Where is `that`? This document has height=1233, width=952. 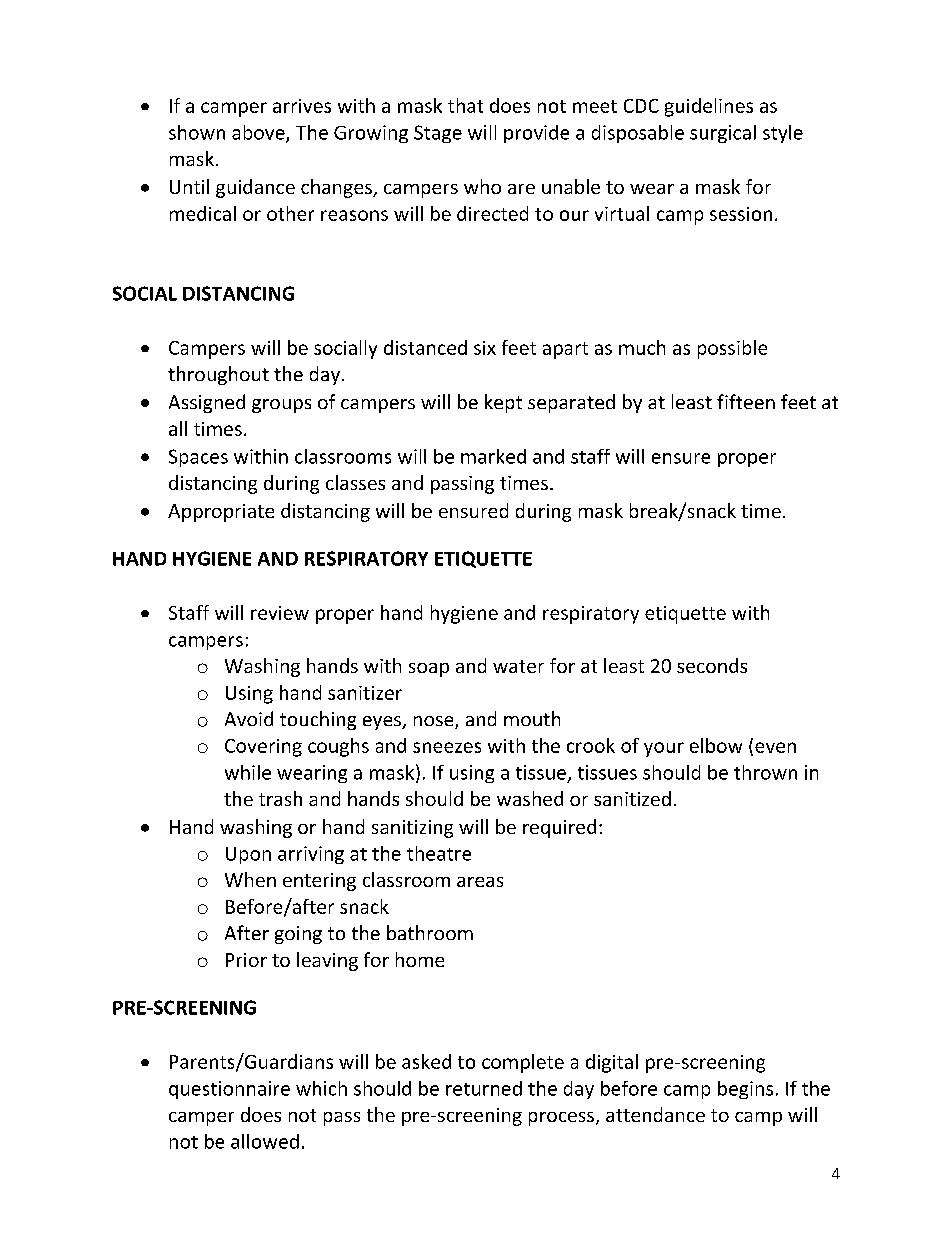 that is located at coordinates (465, 105).
